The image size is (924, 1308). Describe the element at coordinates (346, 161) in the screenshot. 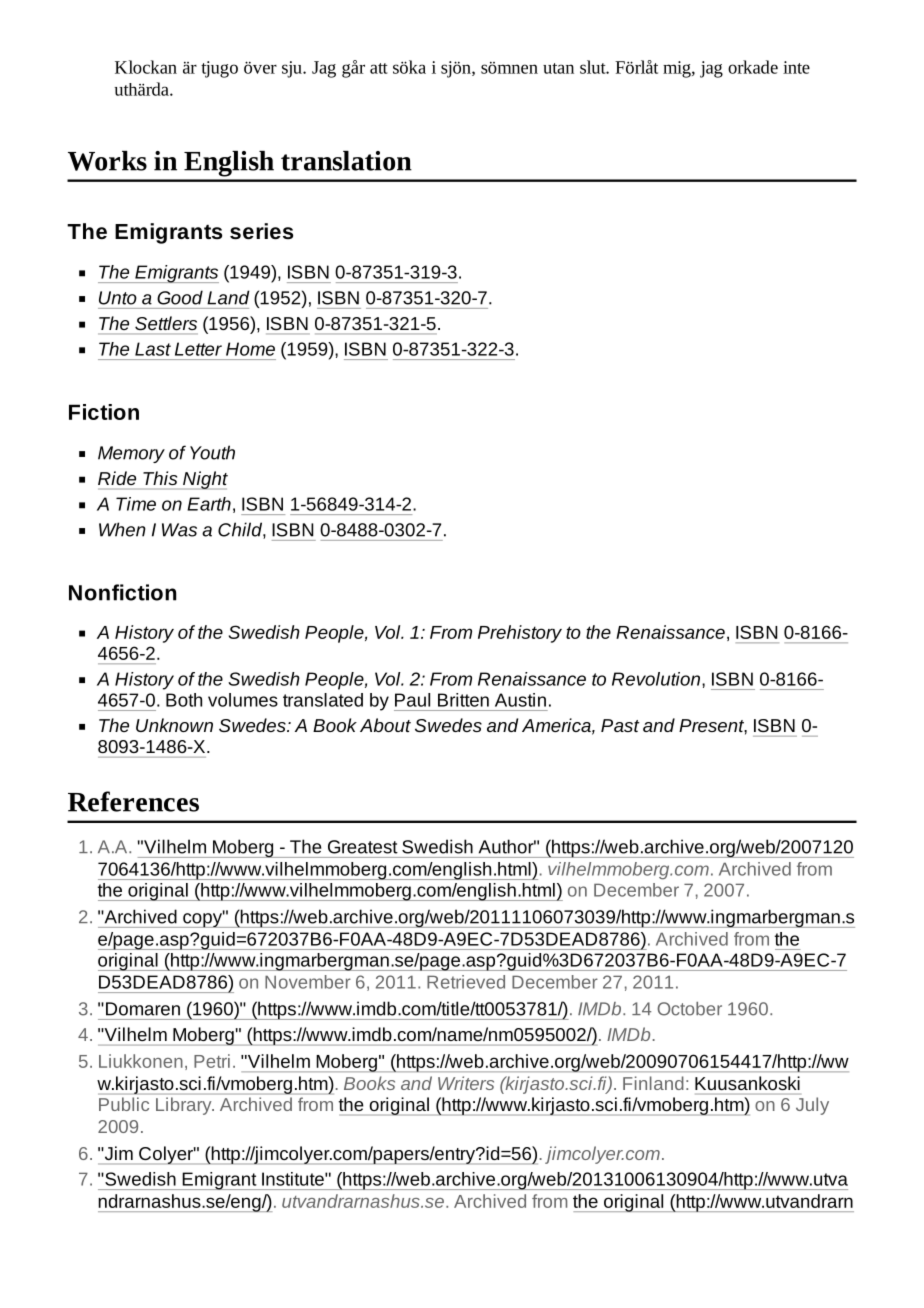

I see `translation` at that location.
